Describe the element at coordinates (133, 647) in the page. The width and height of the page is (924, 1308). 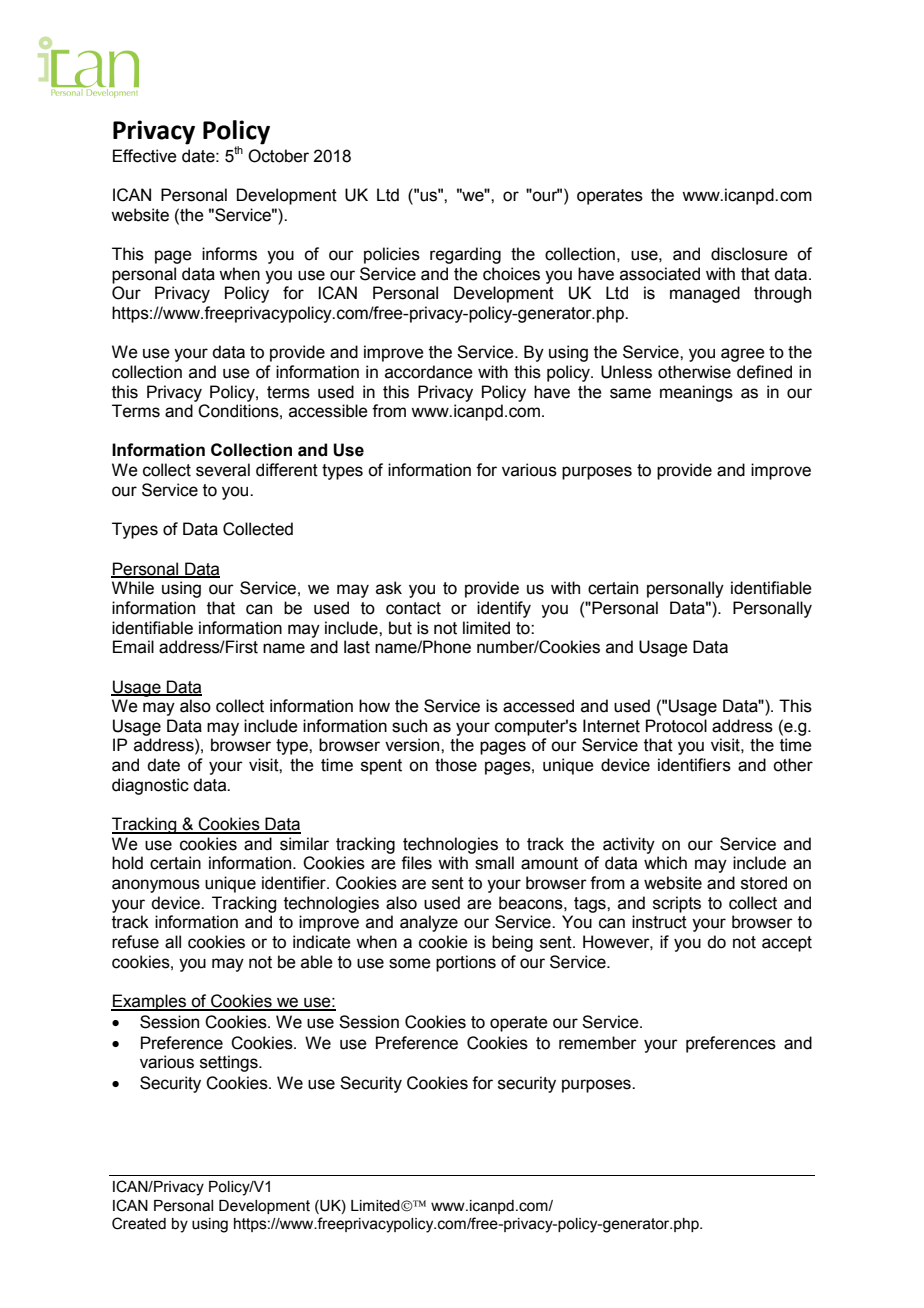
I see `Email` at that location.
